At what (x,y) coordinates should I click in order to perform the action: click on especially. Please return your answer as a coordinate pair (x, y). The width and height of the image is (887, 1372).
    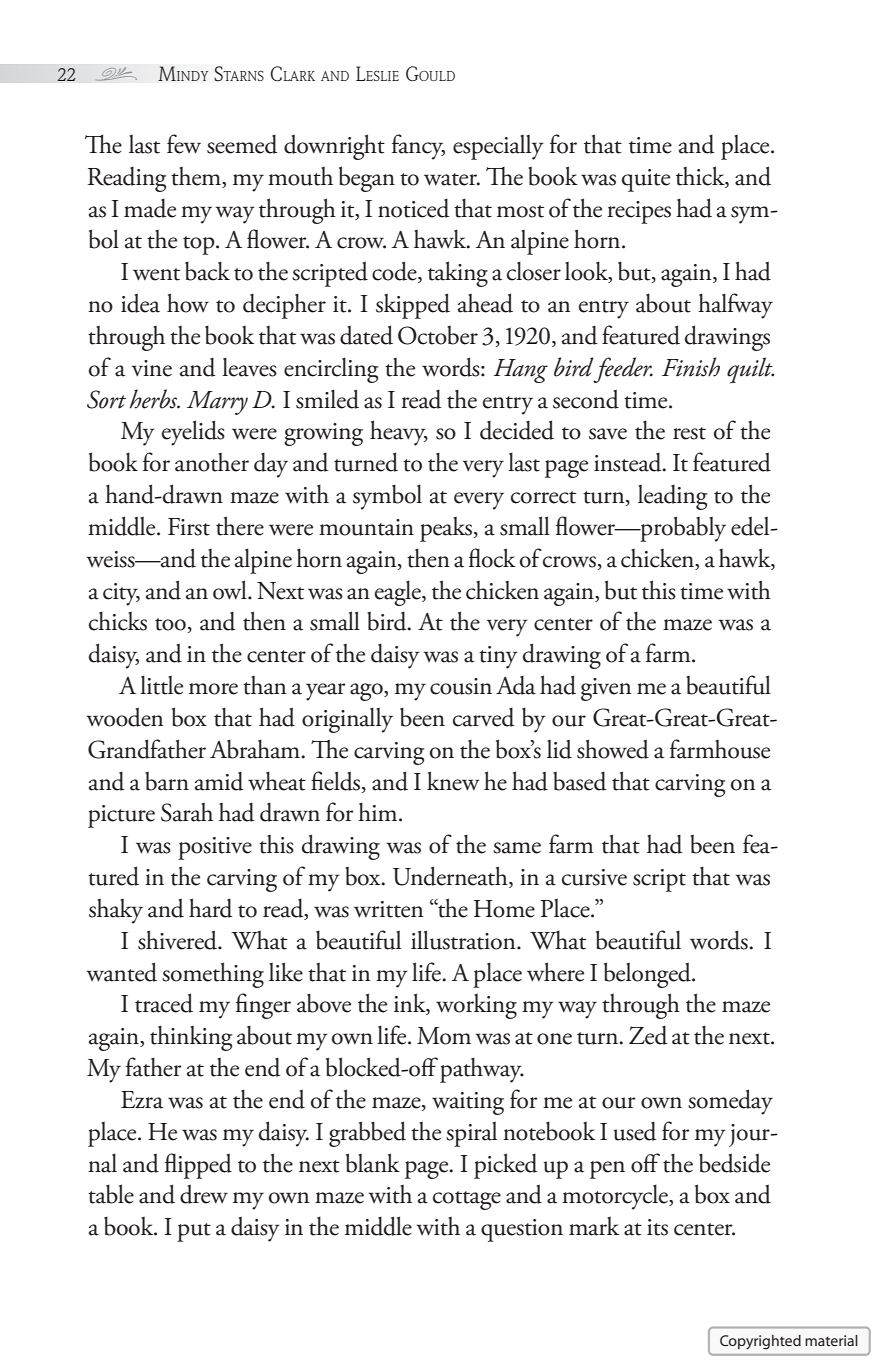
    Looking at the image, I should click on (498, 147).
